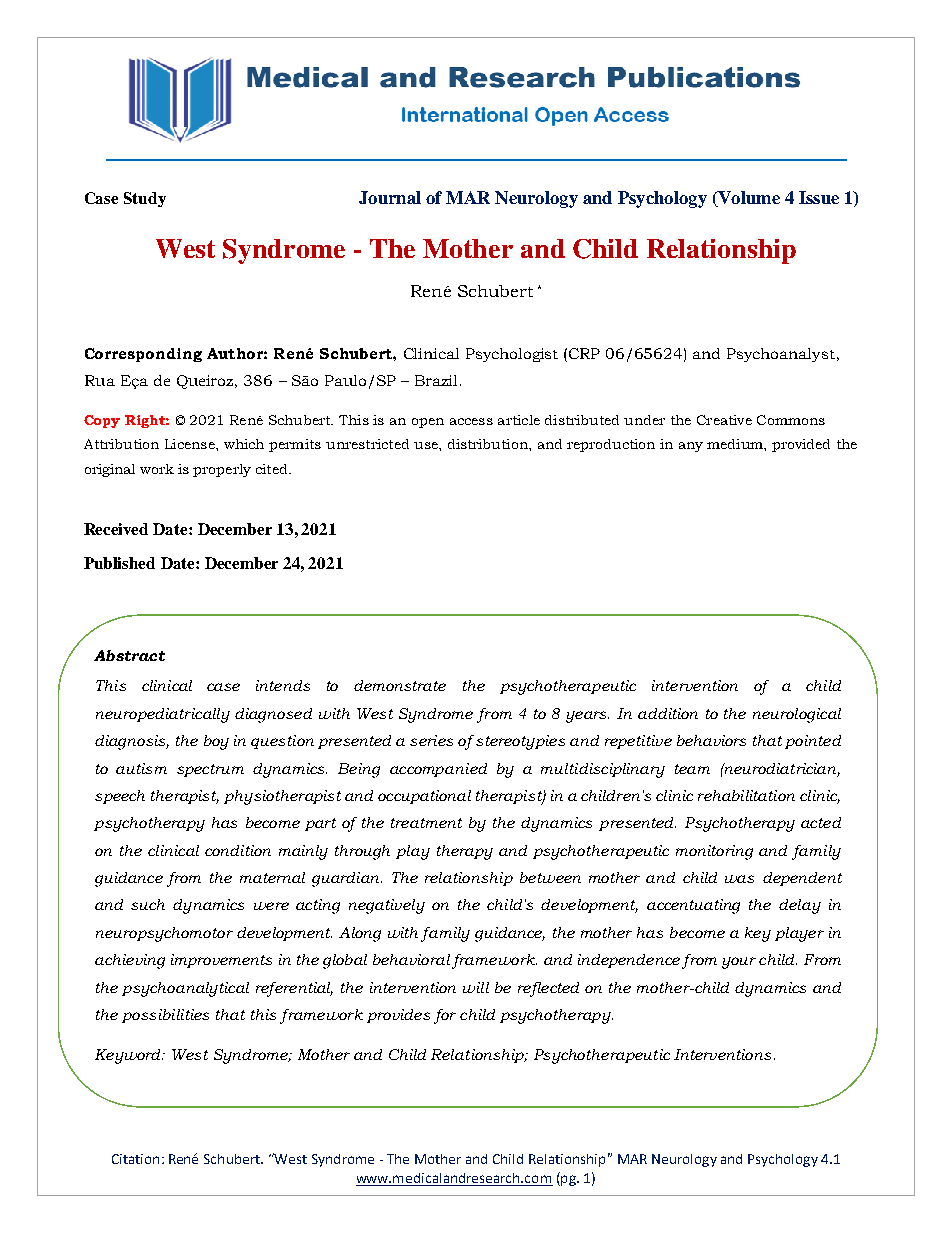  I want to click on your, so click(739, 963).
